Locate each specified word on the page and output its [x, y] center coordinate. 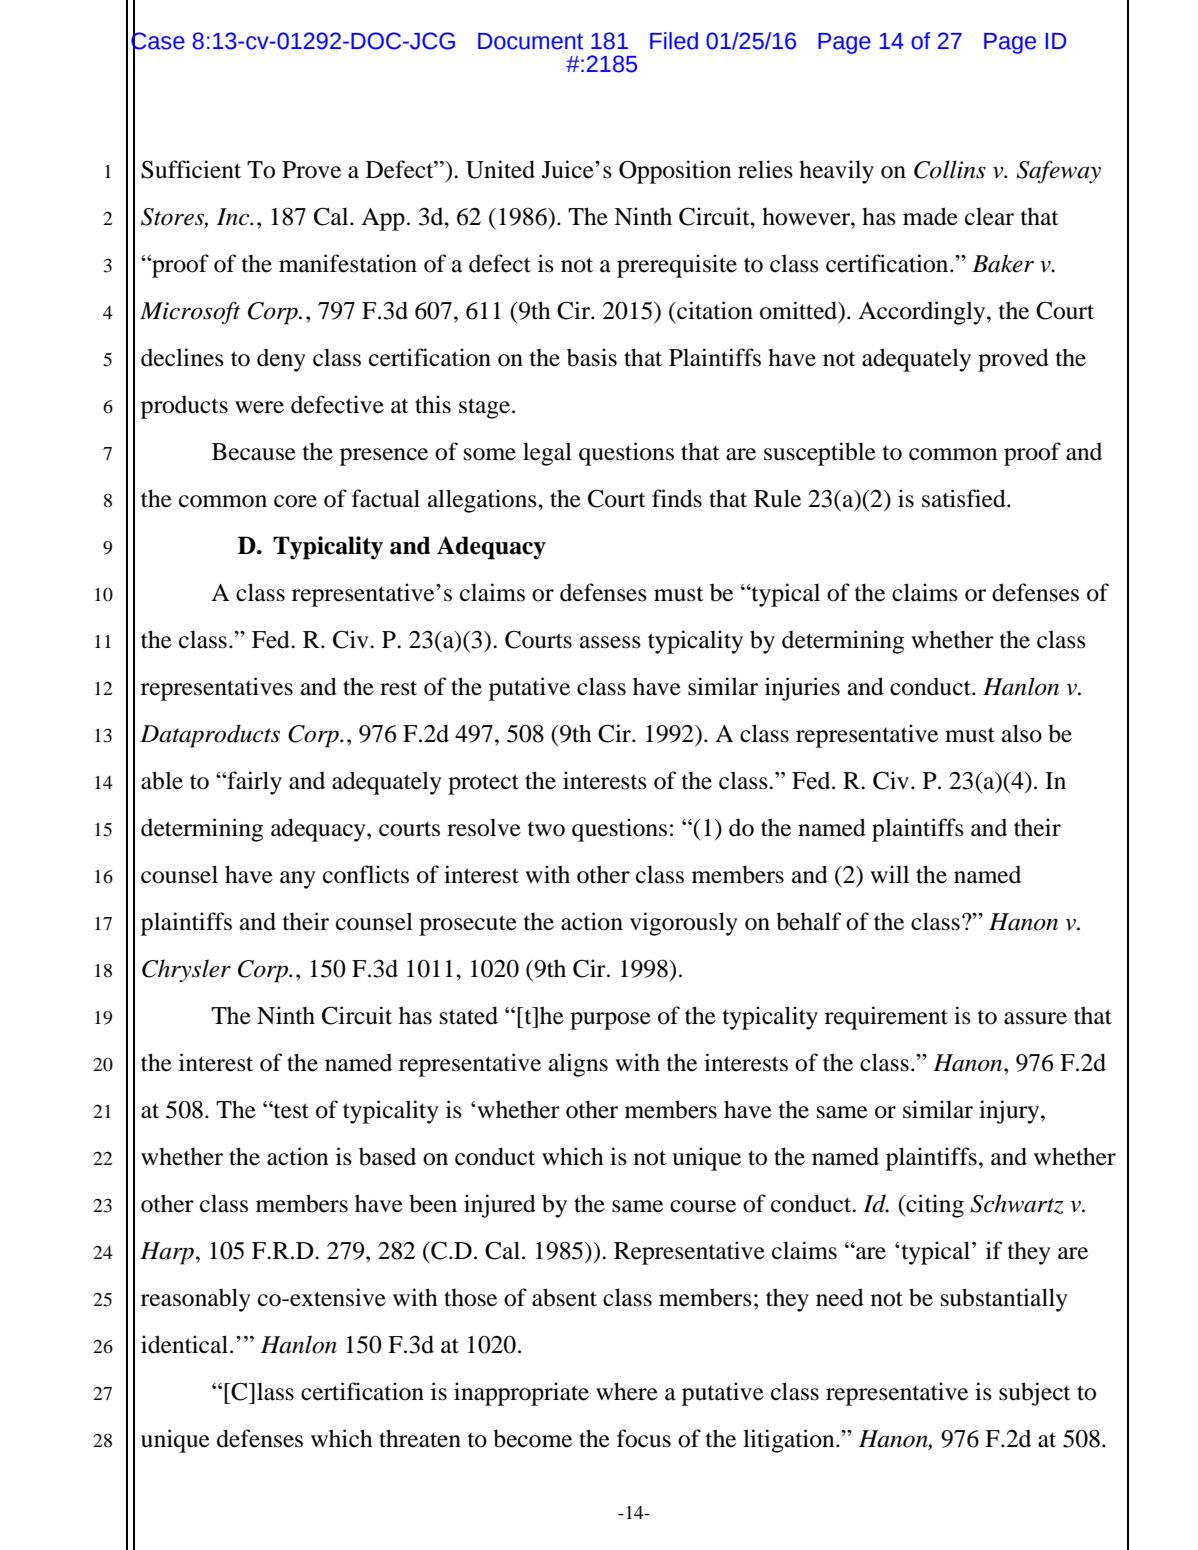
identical [184, 1344]
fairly [253, 783]
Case [158, 41]
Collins [950, 169]
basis [592, 357]
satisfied [965, 498]
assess [610, 642]
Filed [674, 41]
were [259, 407]
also [1022, 733]
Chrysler [186, 970]
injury [1010, 1112]
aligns [578, 1065]
